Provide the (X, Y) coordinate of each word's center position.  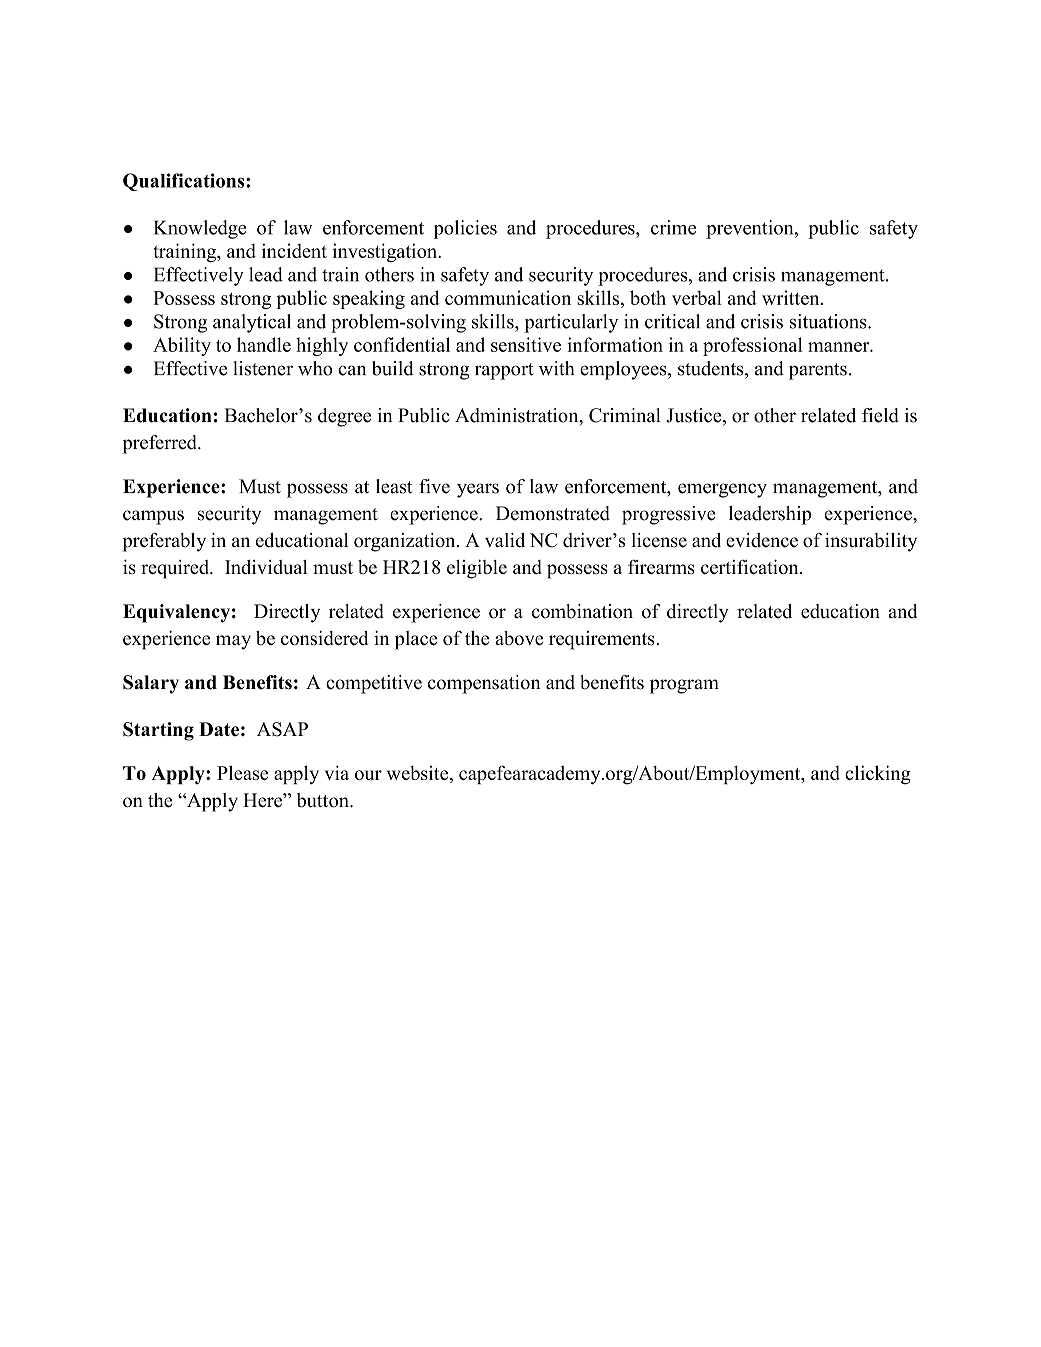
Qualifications (185, 182)
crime (673, 227)
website (419, 774)
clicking (878, 775)
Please (242, 772)
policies (465, 229)
